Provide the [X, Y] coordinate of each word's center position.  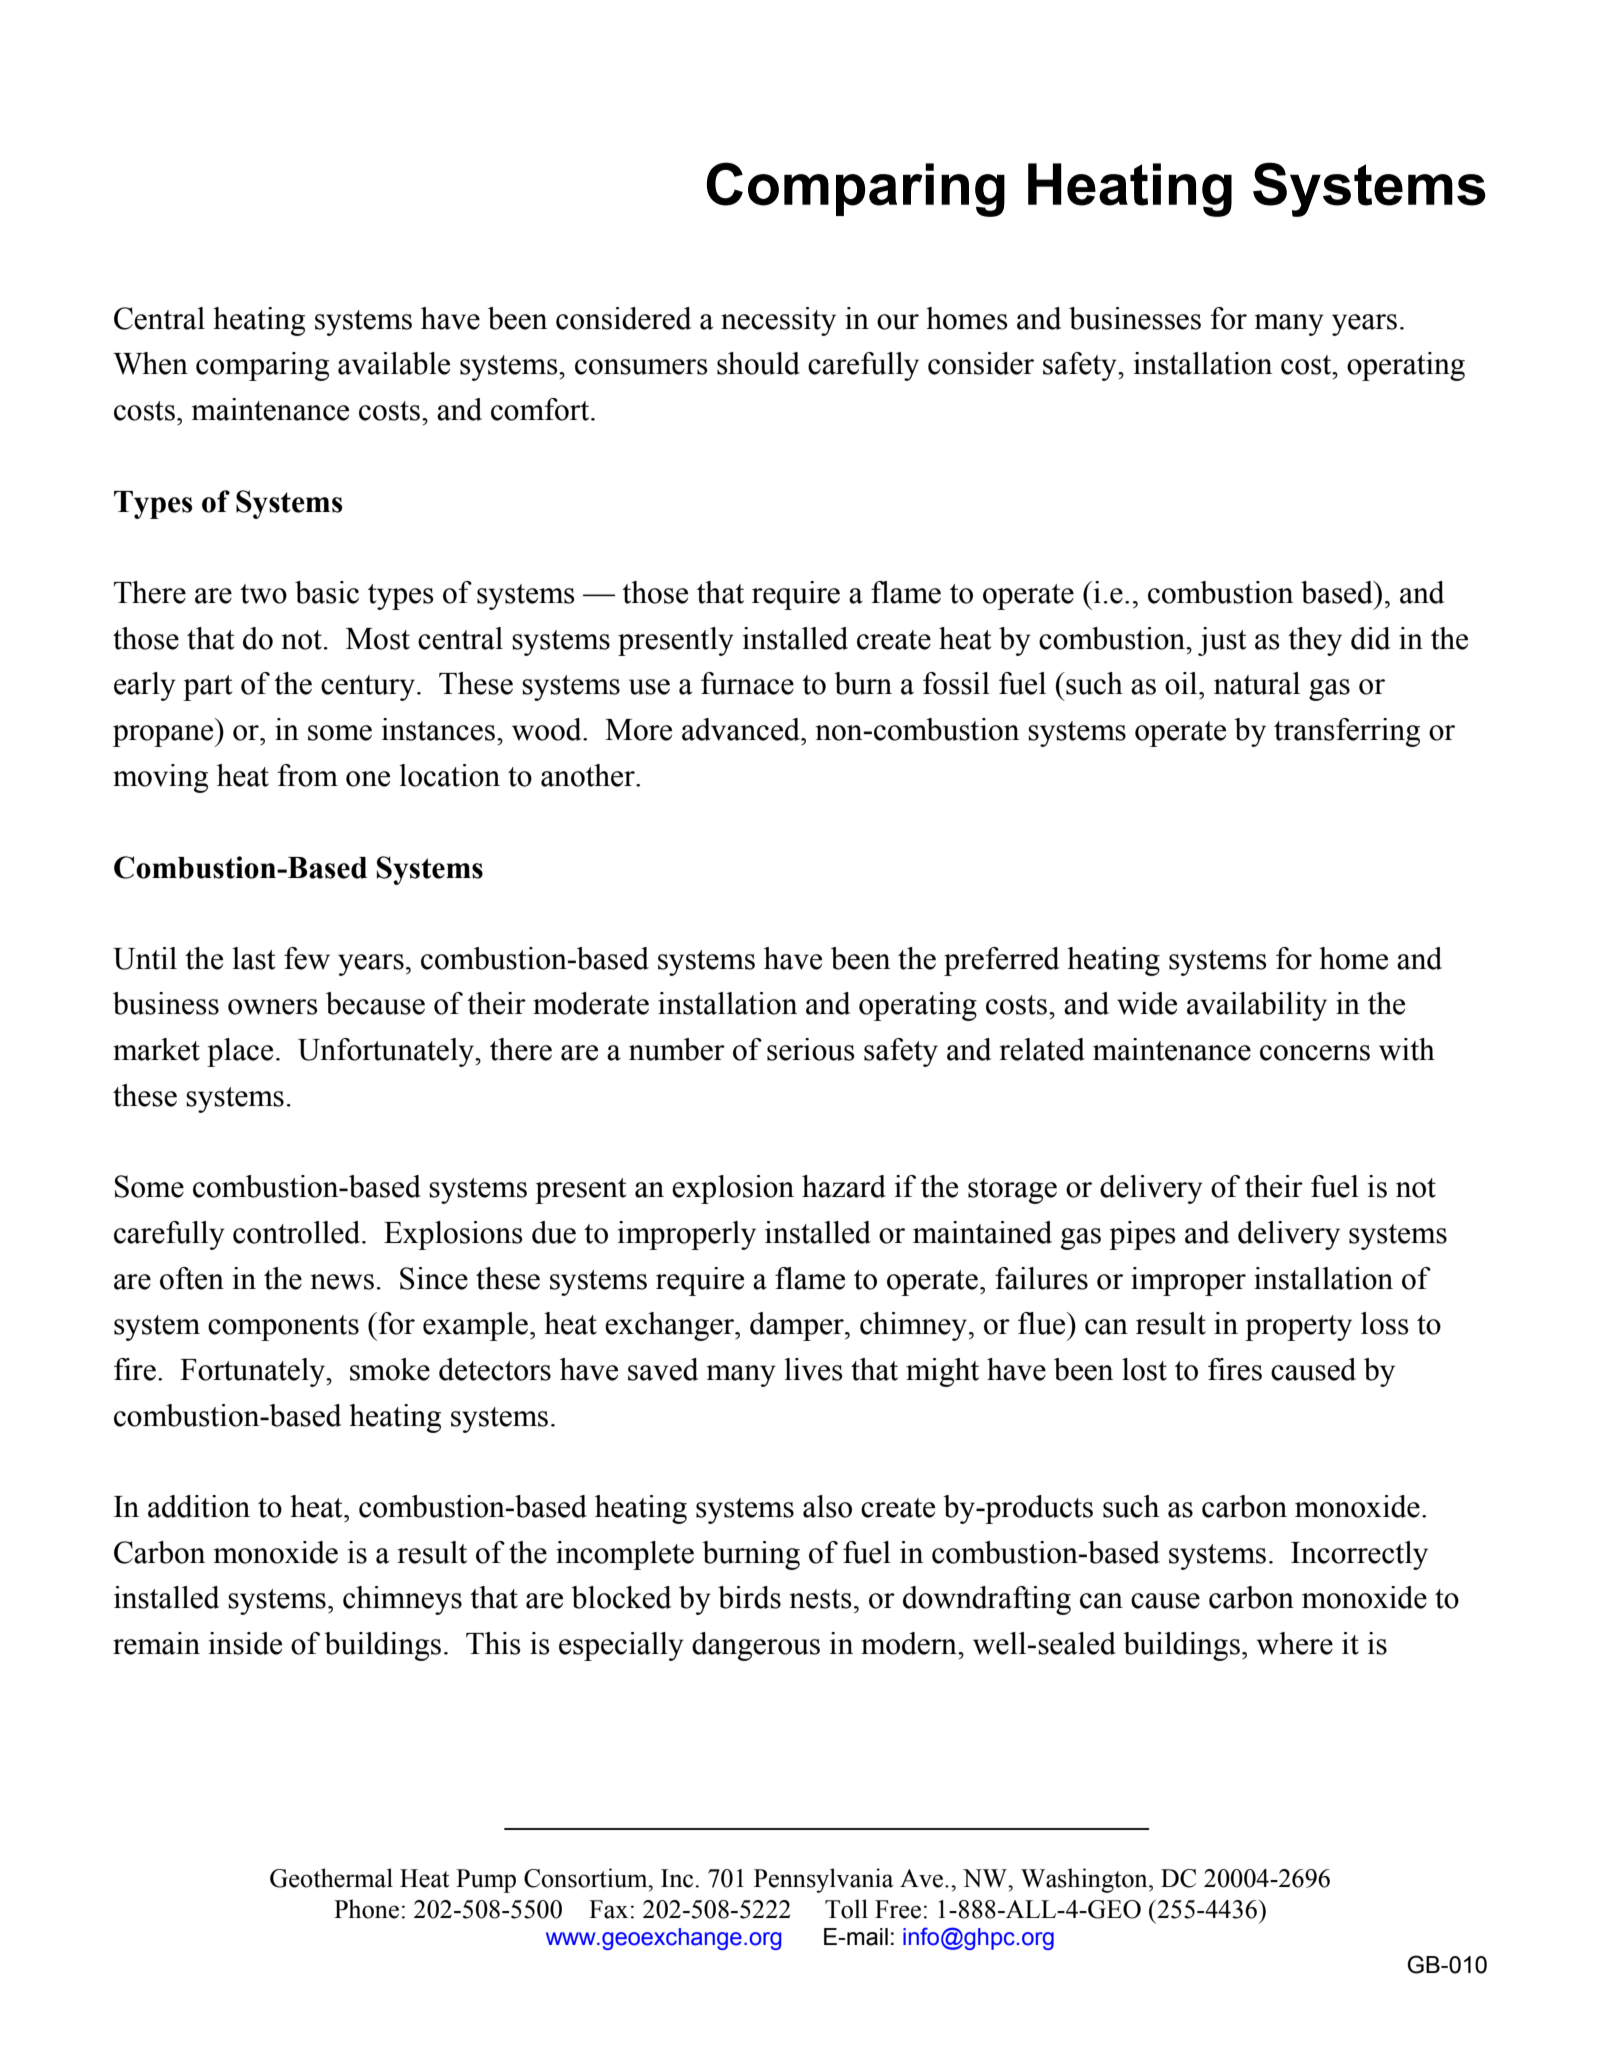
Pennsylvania [824, 1880]
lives [813, 1369]
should [758, 363]
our [898, 322]
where [1294, 1643]
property [1298, 1328]
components [283, 1328]
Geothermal [331, 1878]
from [308, 775]
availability [1257, 1006]
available [394, 363]
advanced [742, 729]
